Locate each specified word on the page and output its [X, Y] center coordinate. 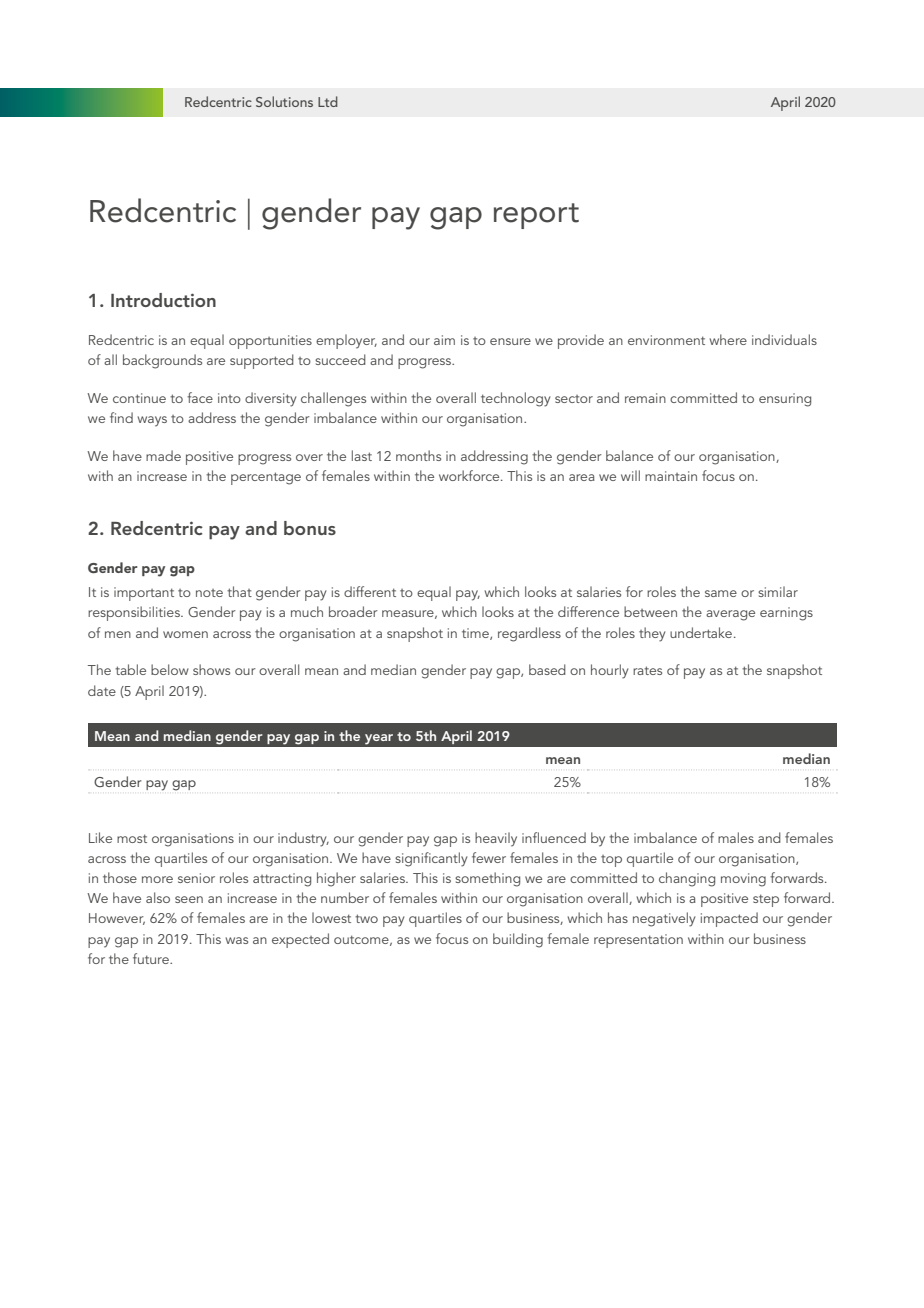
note [209, 593]
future [152, 958]
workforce [470, 475]
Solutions [284, 101]
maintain [671, 476]
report [536, 216]
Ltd [328, 101]
